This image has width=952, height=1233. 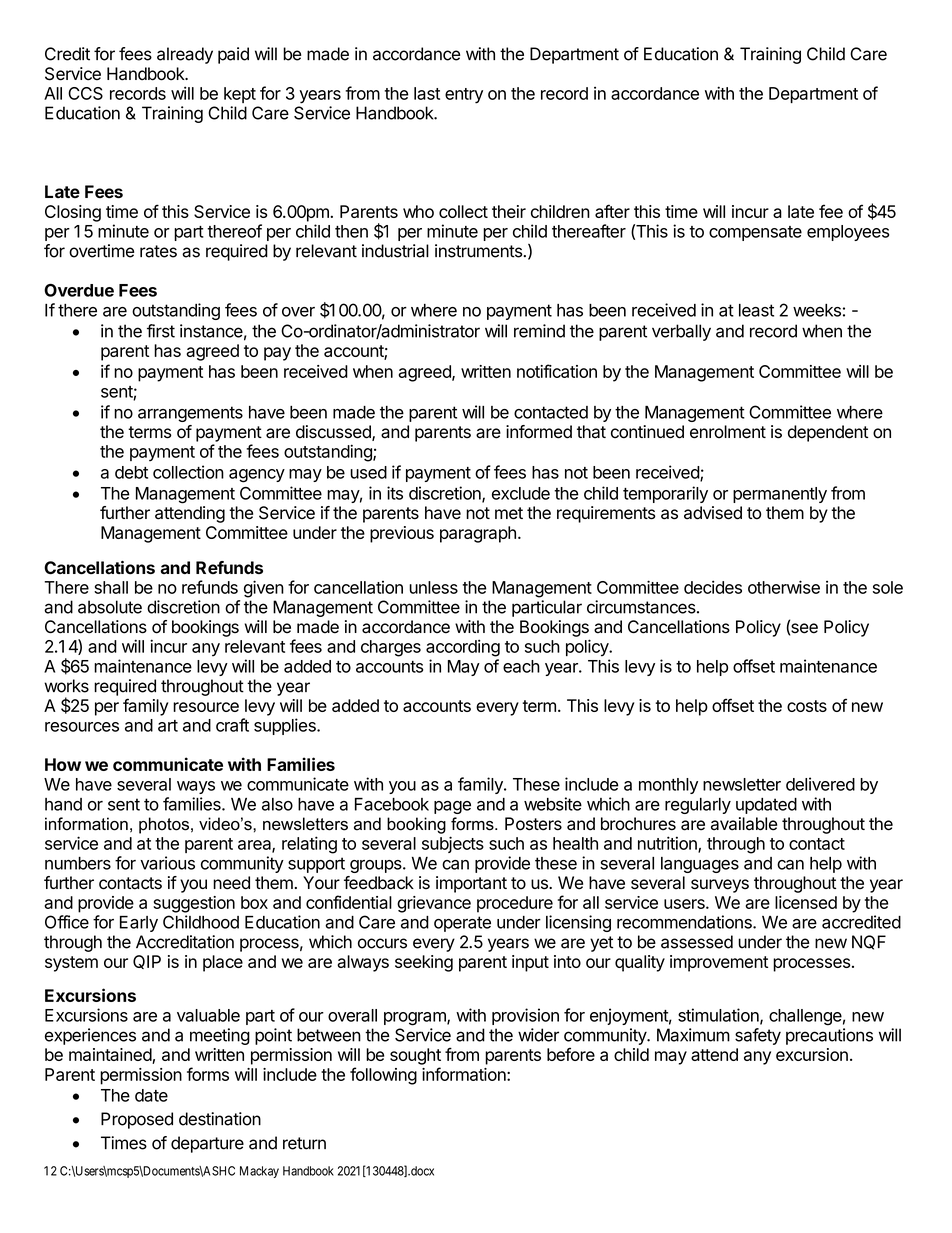 What do you see at coordinates (463, 648) in the image?
I see `according` at bounding box center [463, 648].
